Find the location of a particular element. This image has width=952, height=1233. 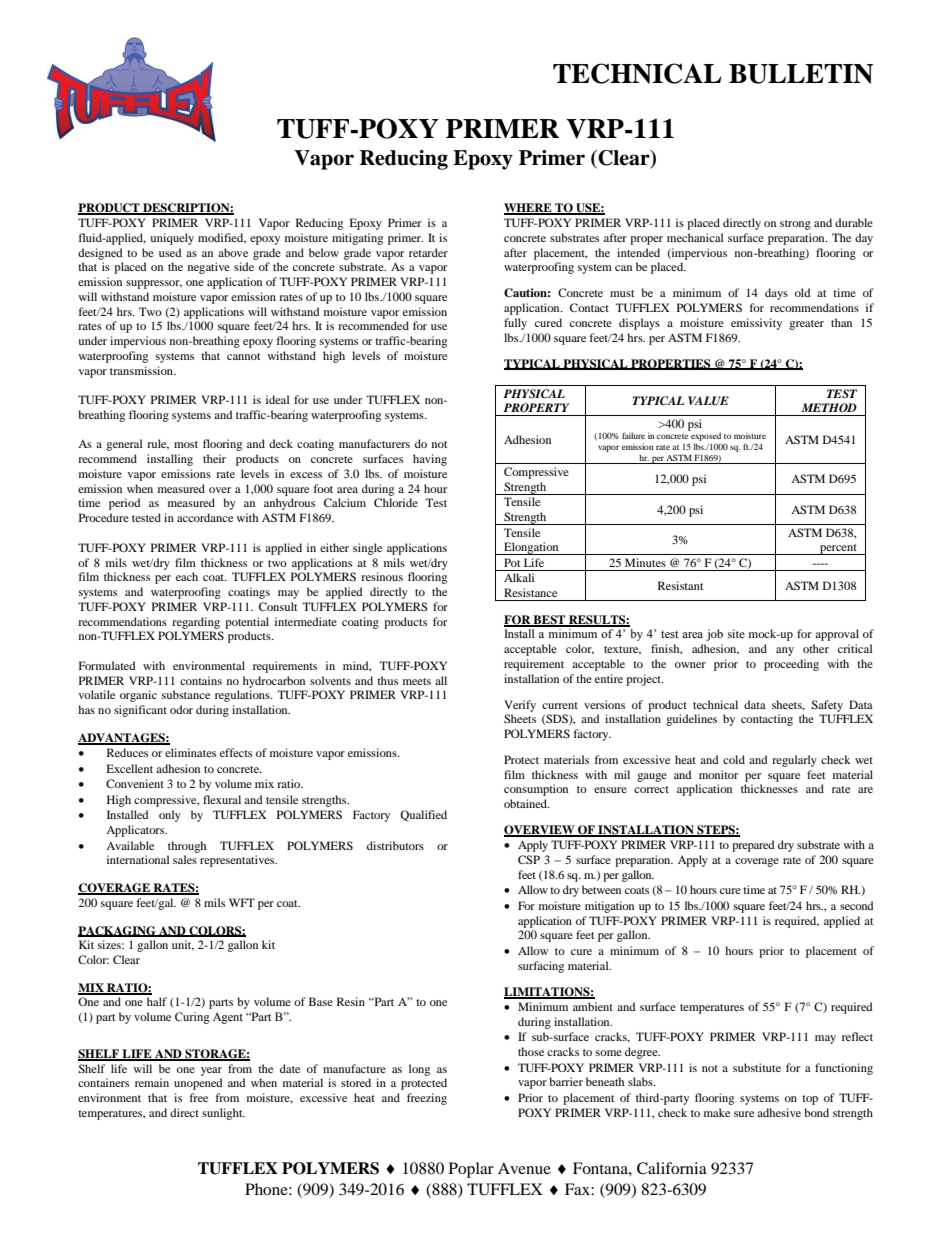

site is located at coordinates (736, 633).
